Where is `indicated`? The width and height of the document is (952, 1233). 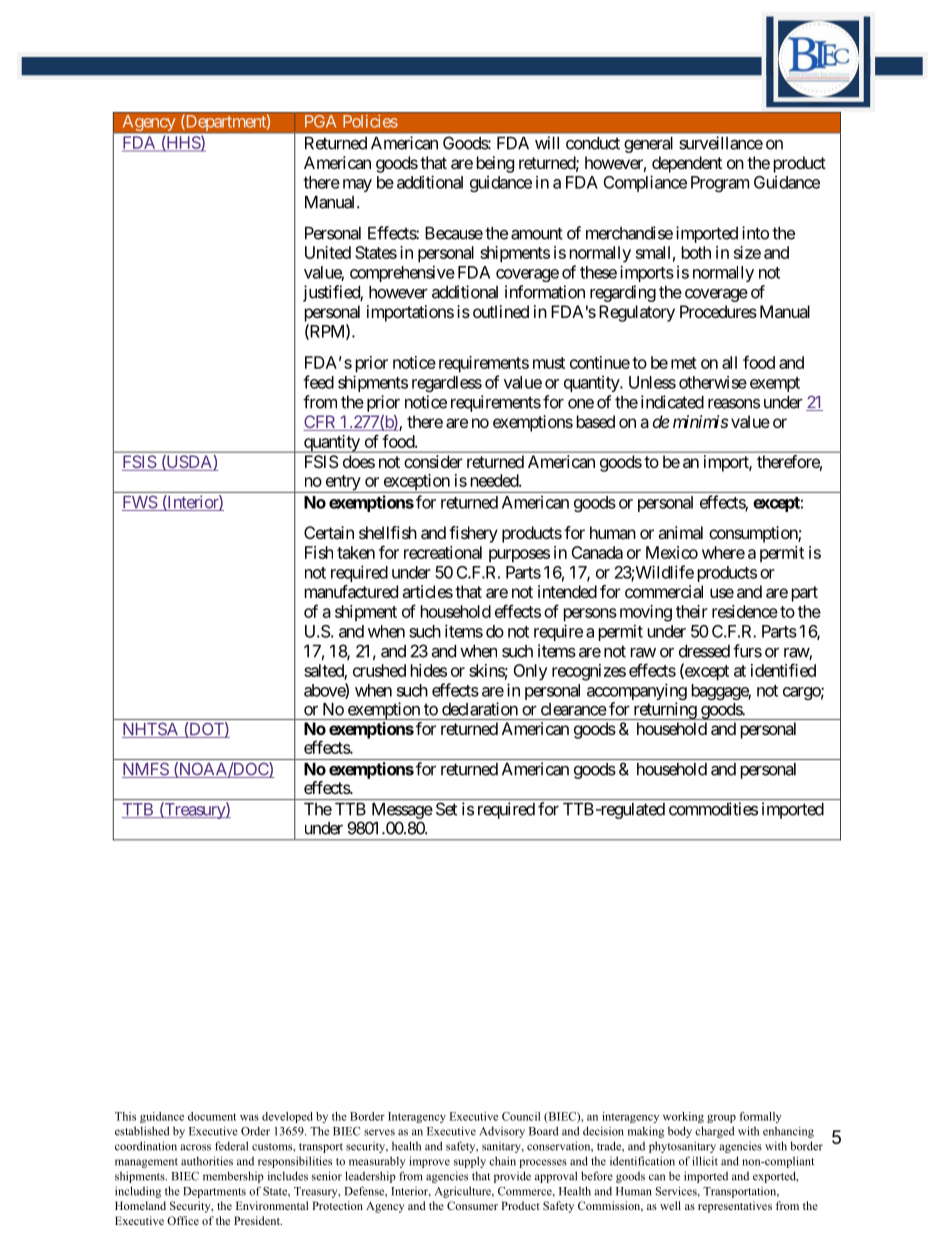
indicated is located at coordinates (672, 402).
